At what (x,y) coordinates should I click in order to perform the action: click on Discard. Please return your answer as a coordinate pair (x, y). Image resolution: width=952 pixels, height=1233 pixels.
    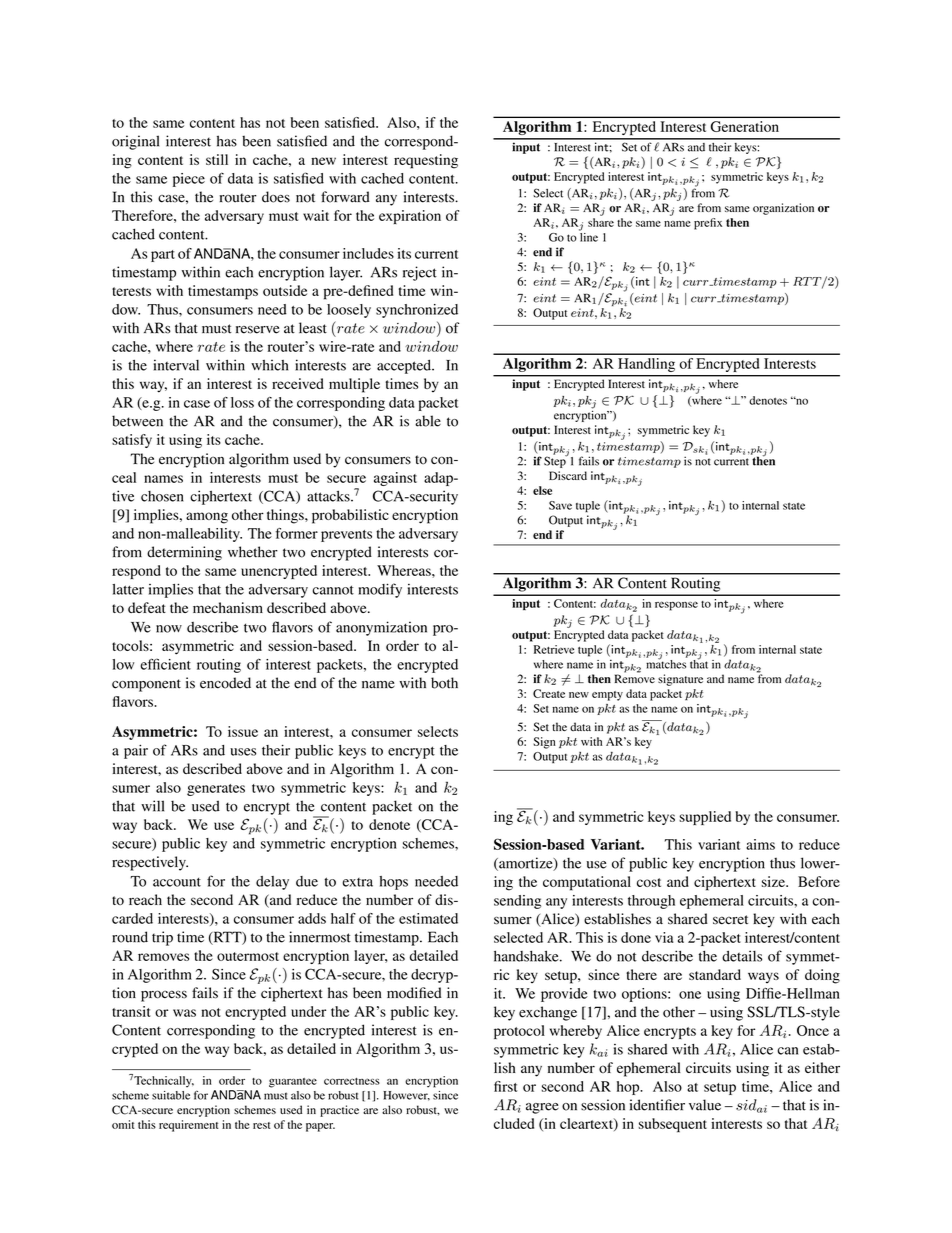
    Looking at the image, I should click on (568, 475).
